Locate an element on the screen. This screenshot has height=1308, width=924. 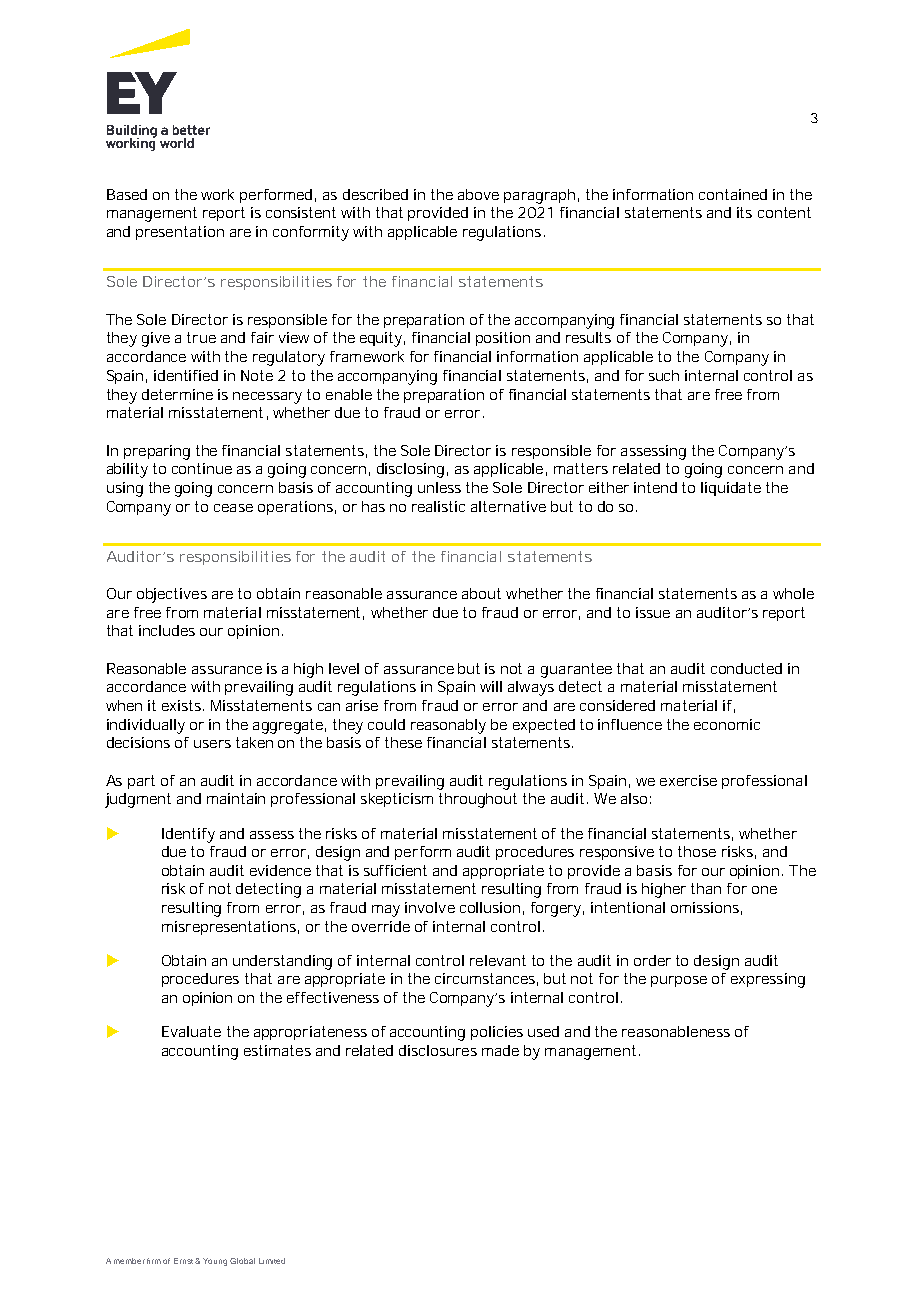
Evaluate is located at coordinates (191, 1031).
